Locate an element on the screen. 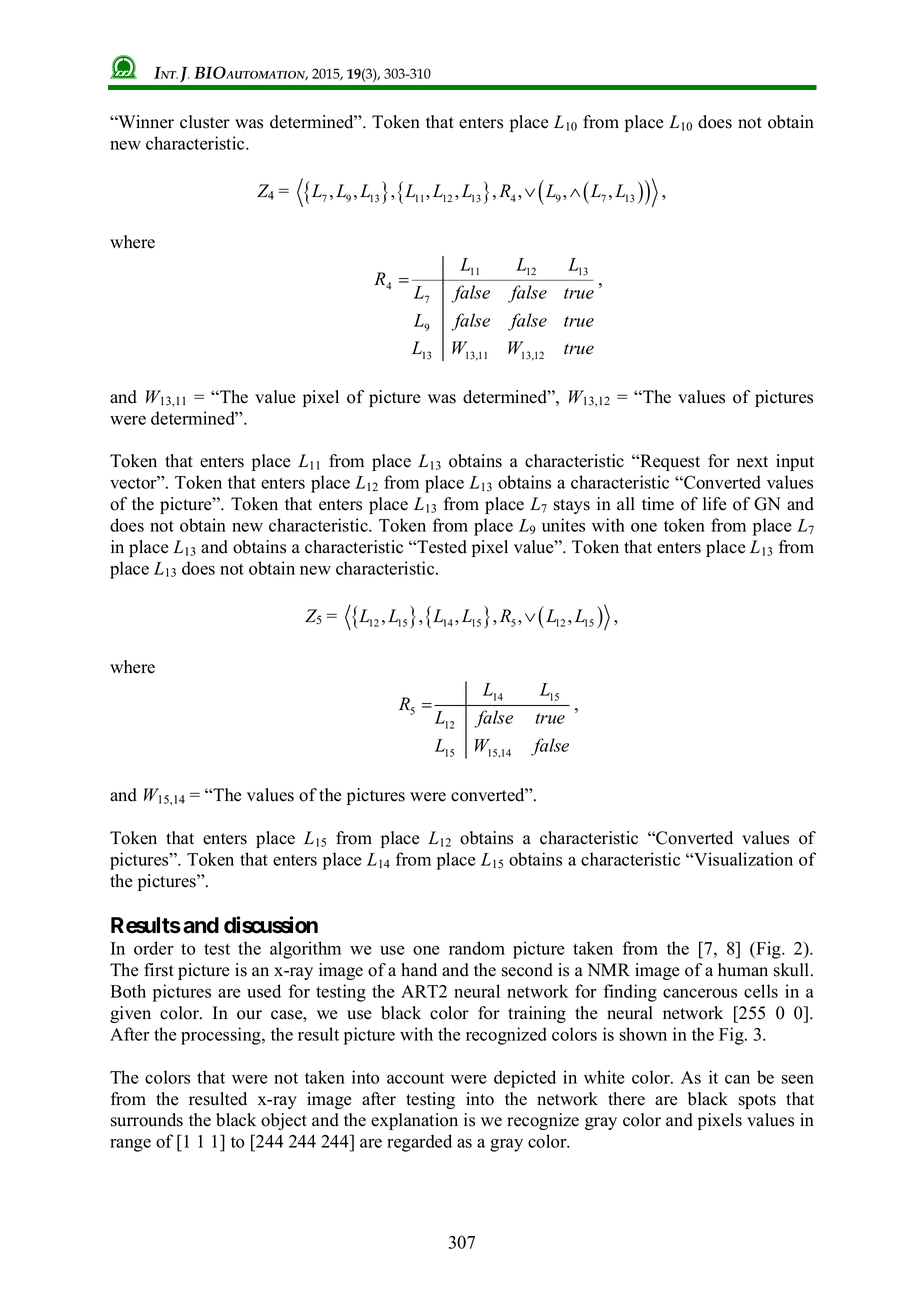  explanation is located at coordinates (414, 1121).
